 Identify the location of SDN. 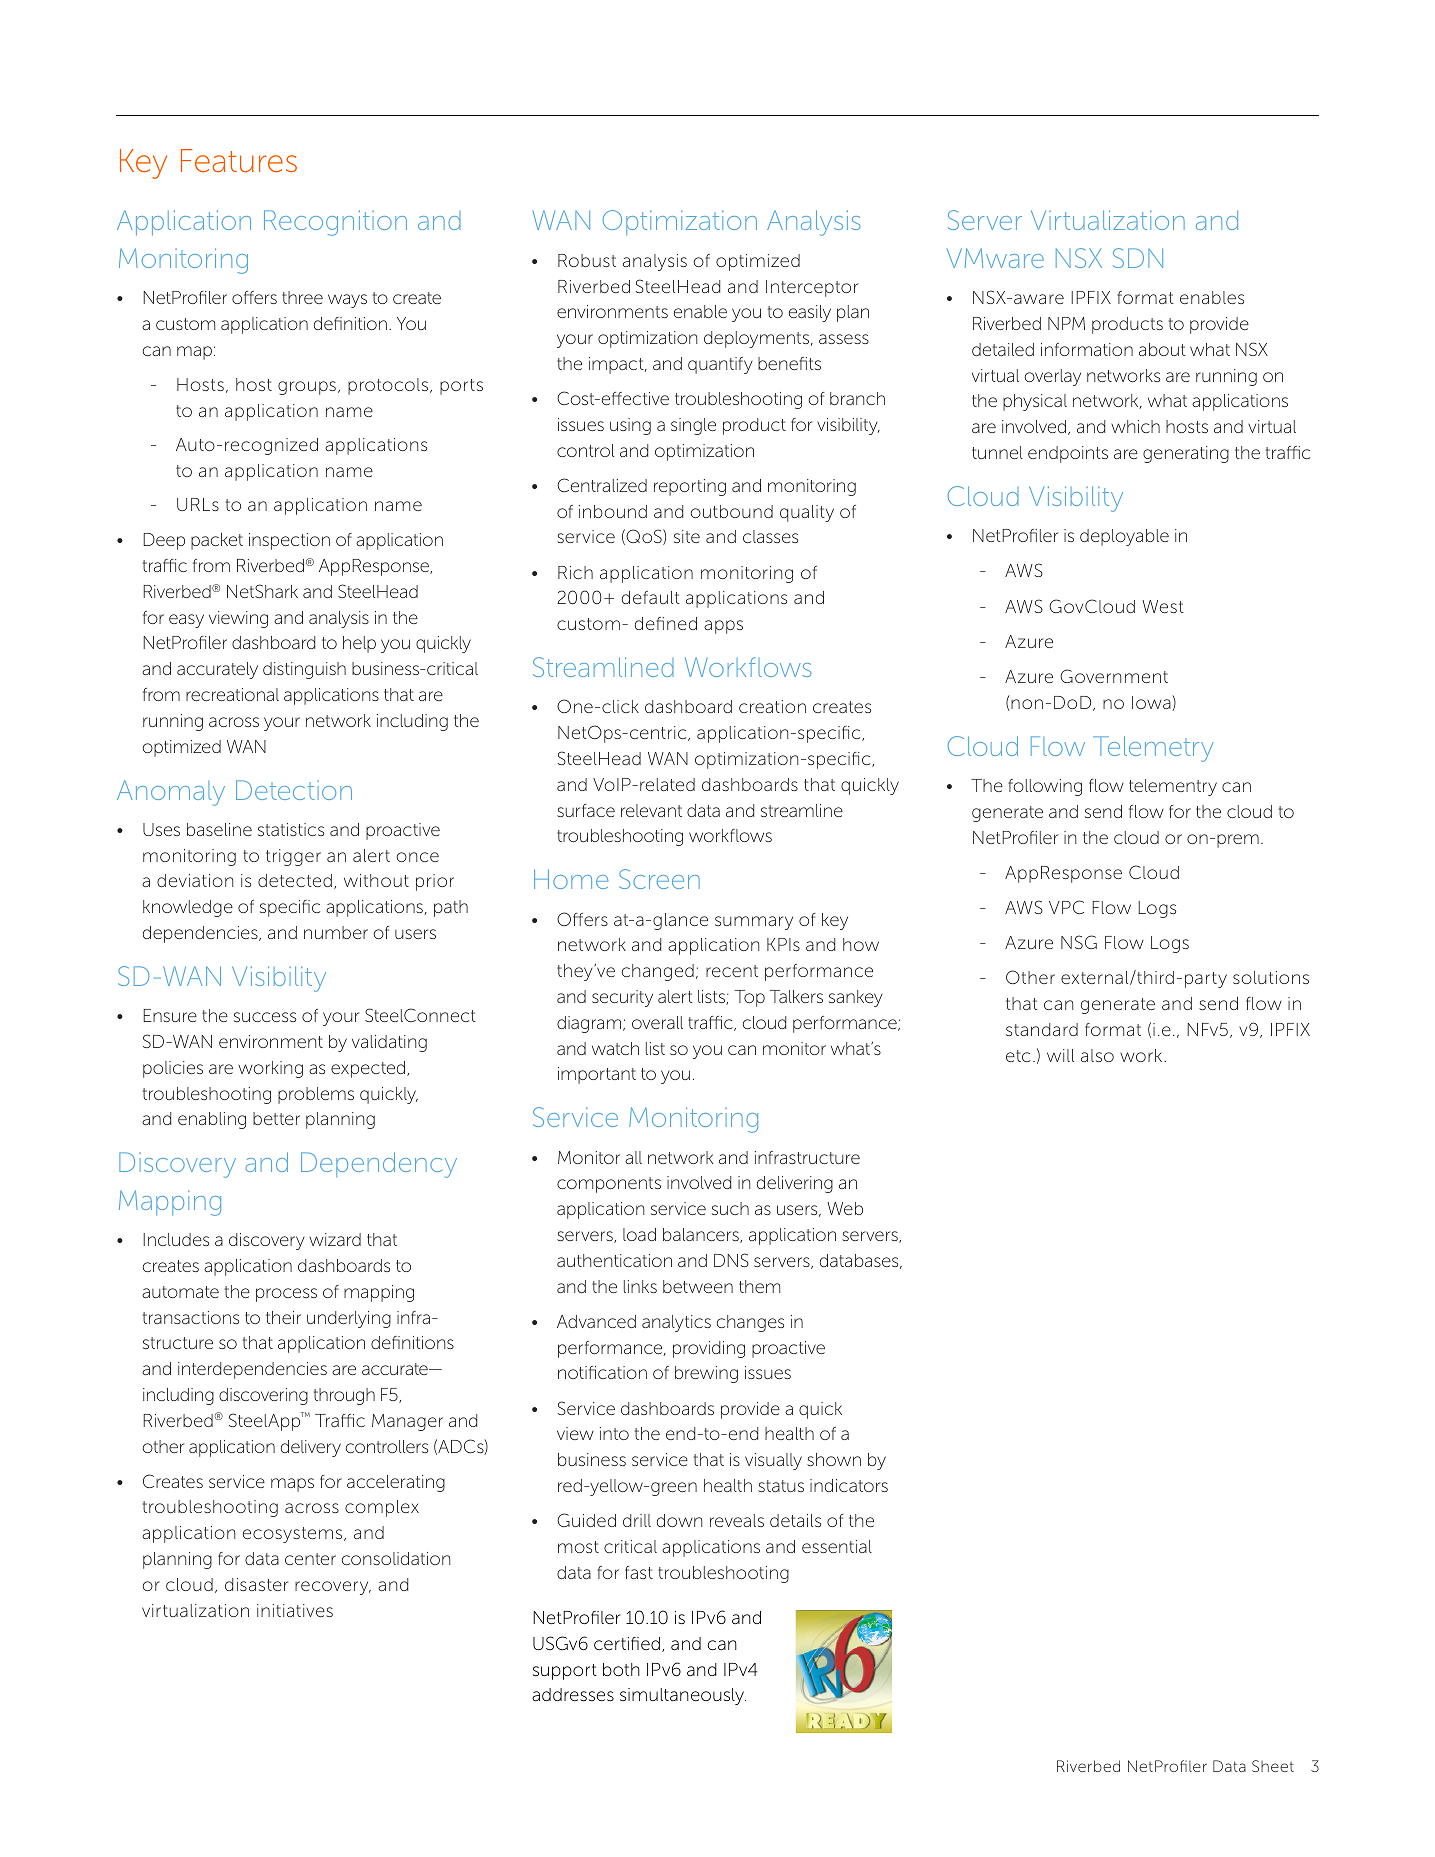
(1138, 258).
